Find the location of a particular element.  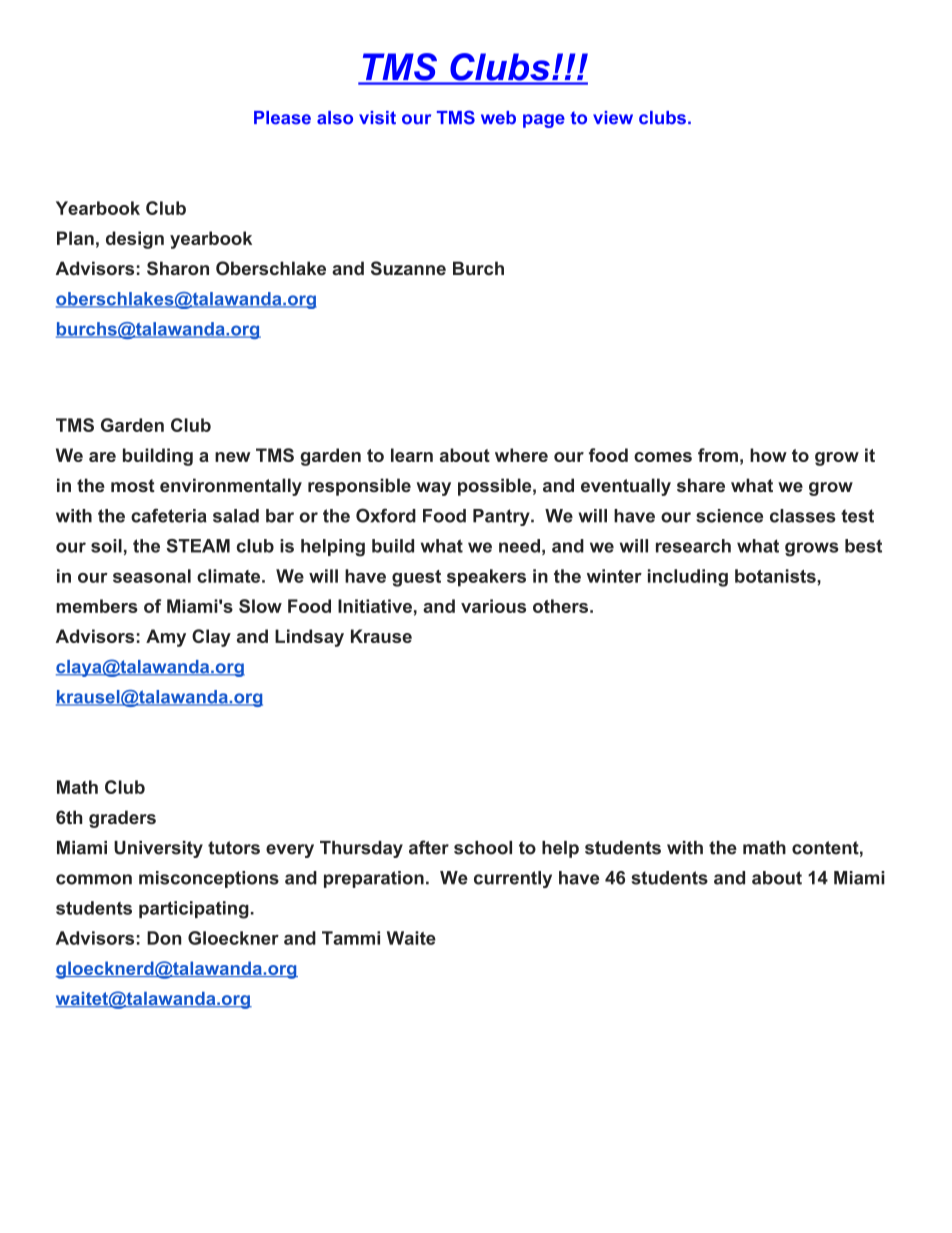

view is located at coordinates (613, 118).
